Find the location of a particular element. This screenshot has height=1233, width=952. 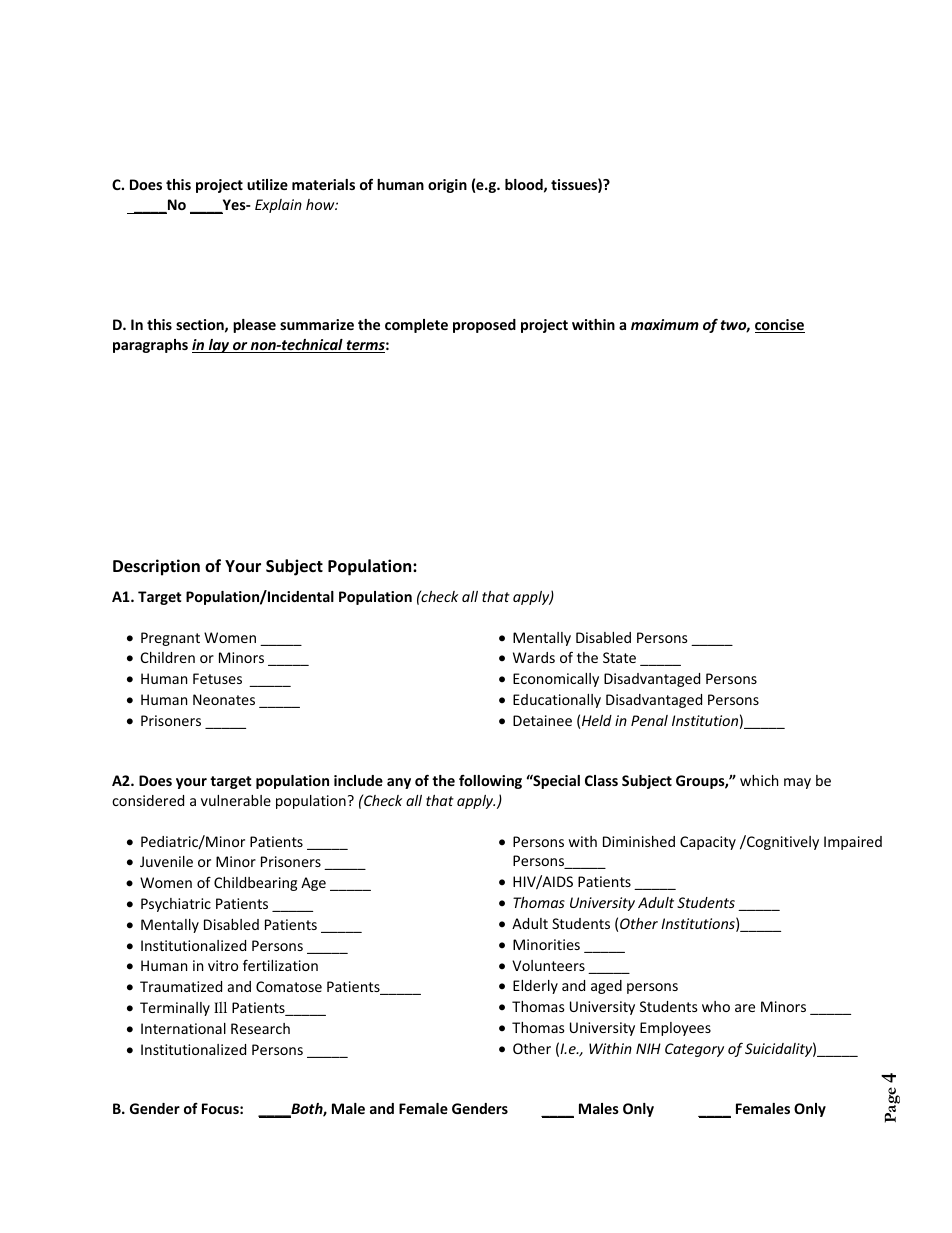

concise is located at coordinates (780, 326).
